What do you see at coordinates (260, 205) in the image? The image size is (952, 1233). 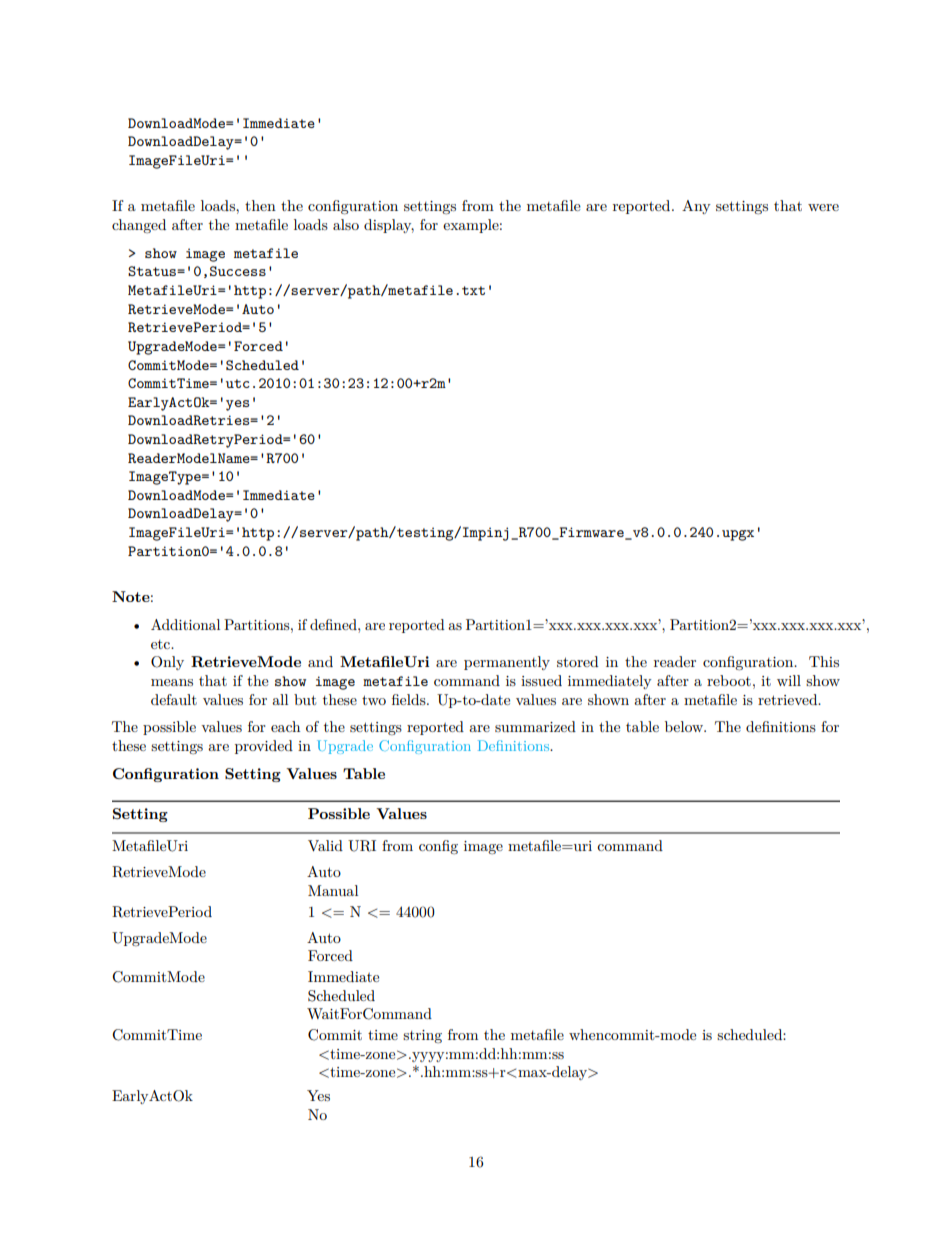 I see `then` at bounding box center [260, 205].
